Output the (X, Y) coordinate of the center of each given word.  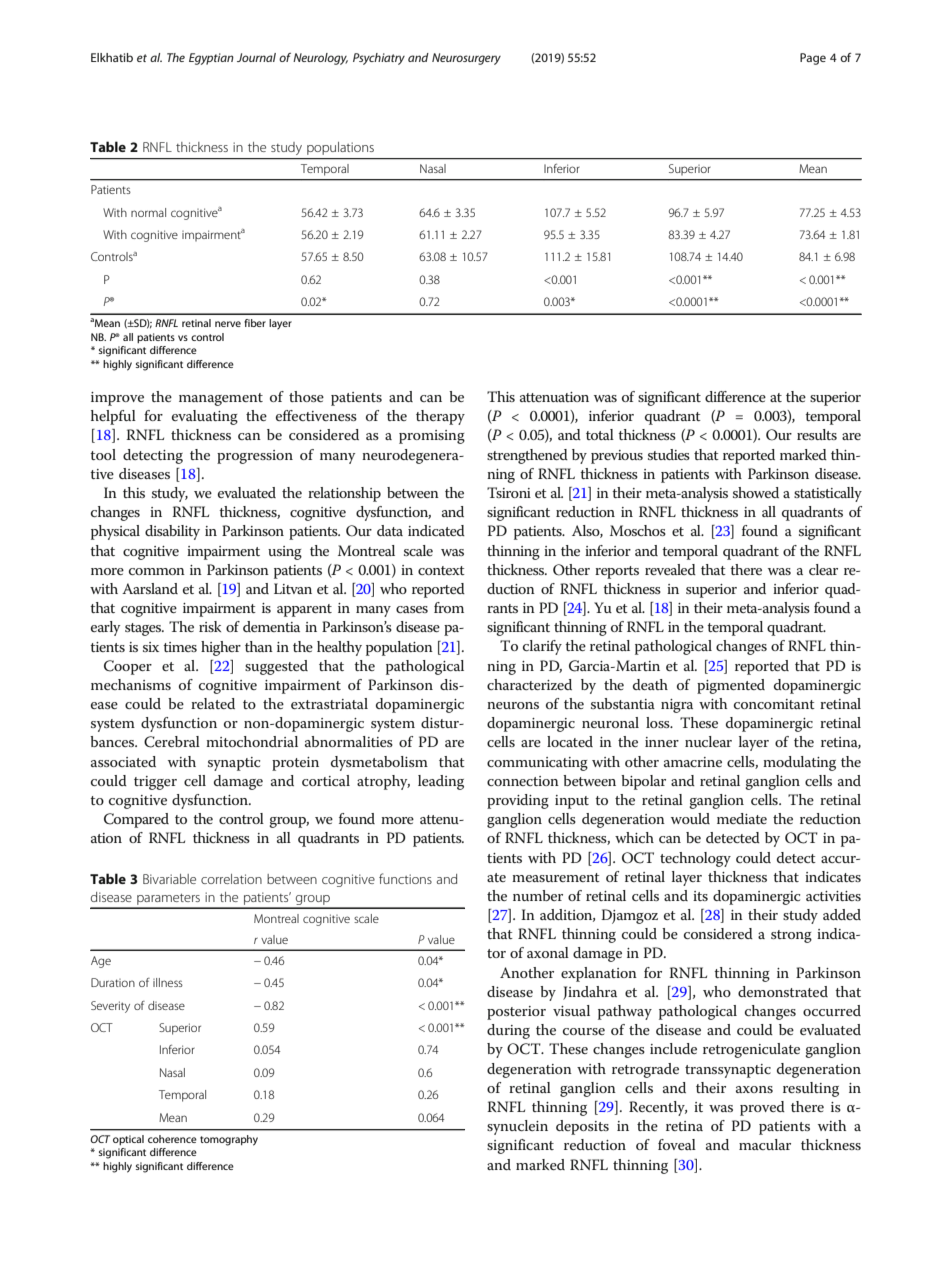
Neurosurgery (466, 59)
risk (210, 626)
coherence (172, 1139)
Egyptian (211, 59)
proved (762, 1108)
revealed (670, 569)
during (508, 1031)
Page (813, 59)
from (449, 607)
